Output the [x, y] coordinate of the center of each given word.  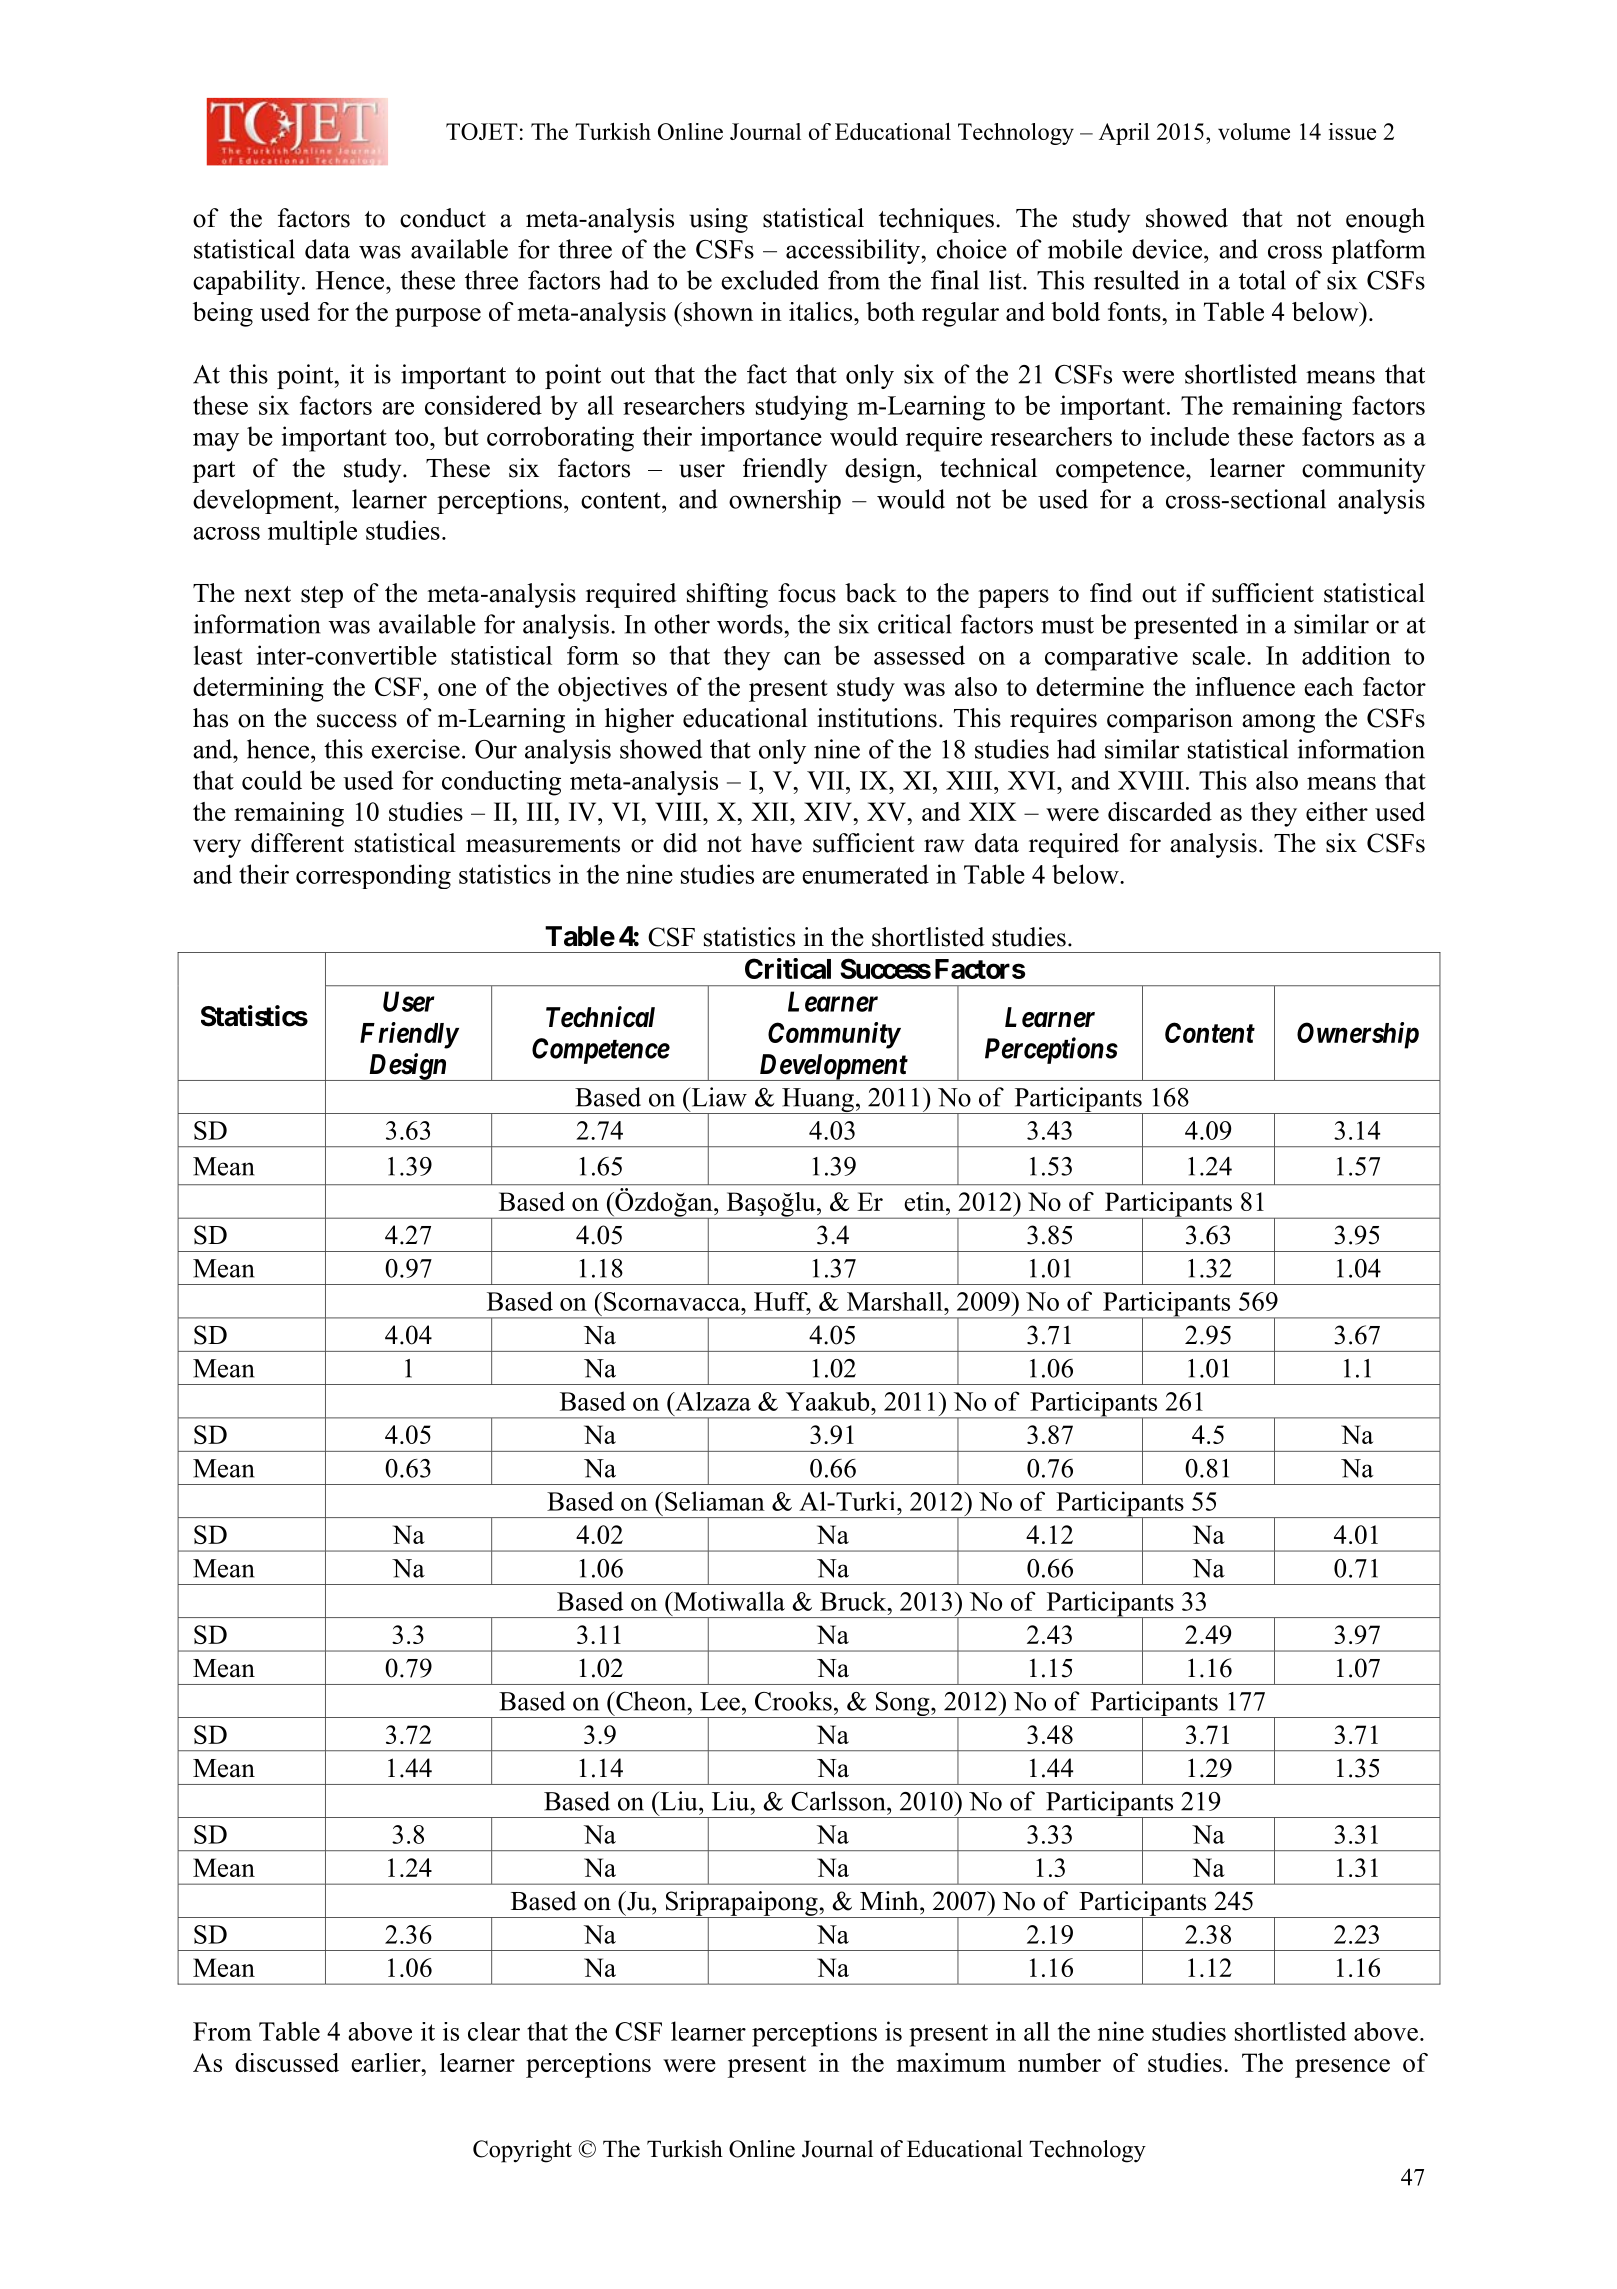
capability [246, 282]
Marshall [896, 1301]
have [776, 843]
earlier [387, 2062]
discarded [1160, 811]
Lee [720, 1701]
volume [1254, 131]
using [718, 220]
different [297, 843]
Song [902, 1705]
